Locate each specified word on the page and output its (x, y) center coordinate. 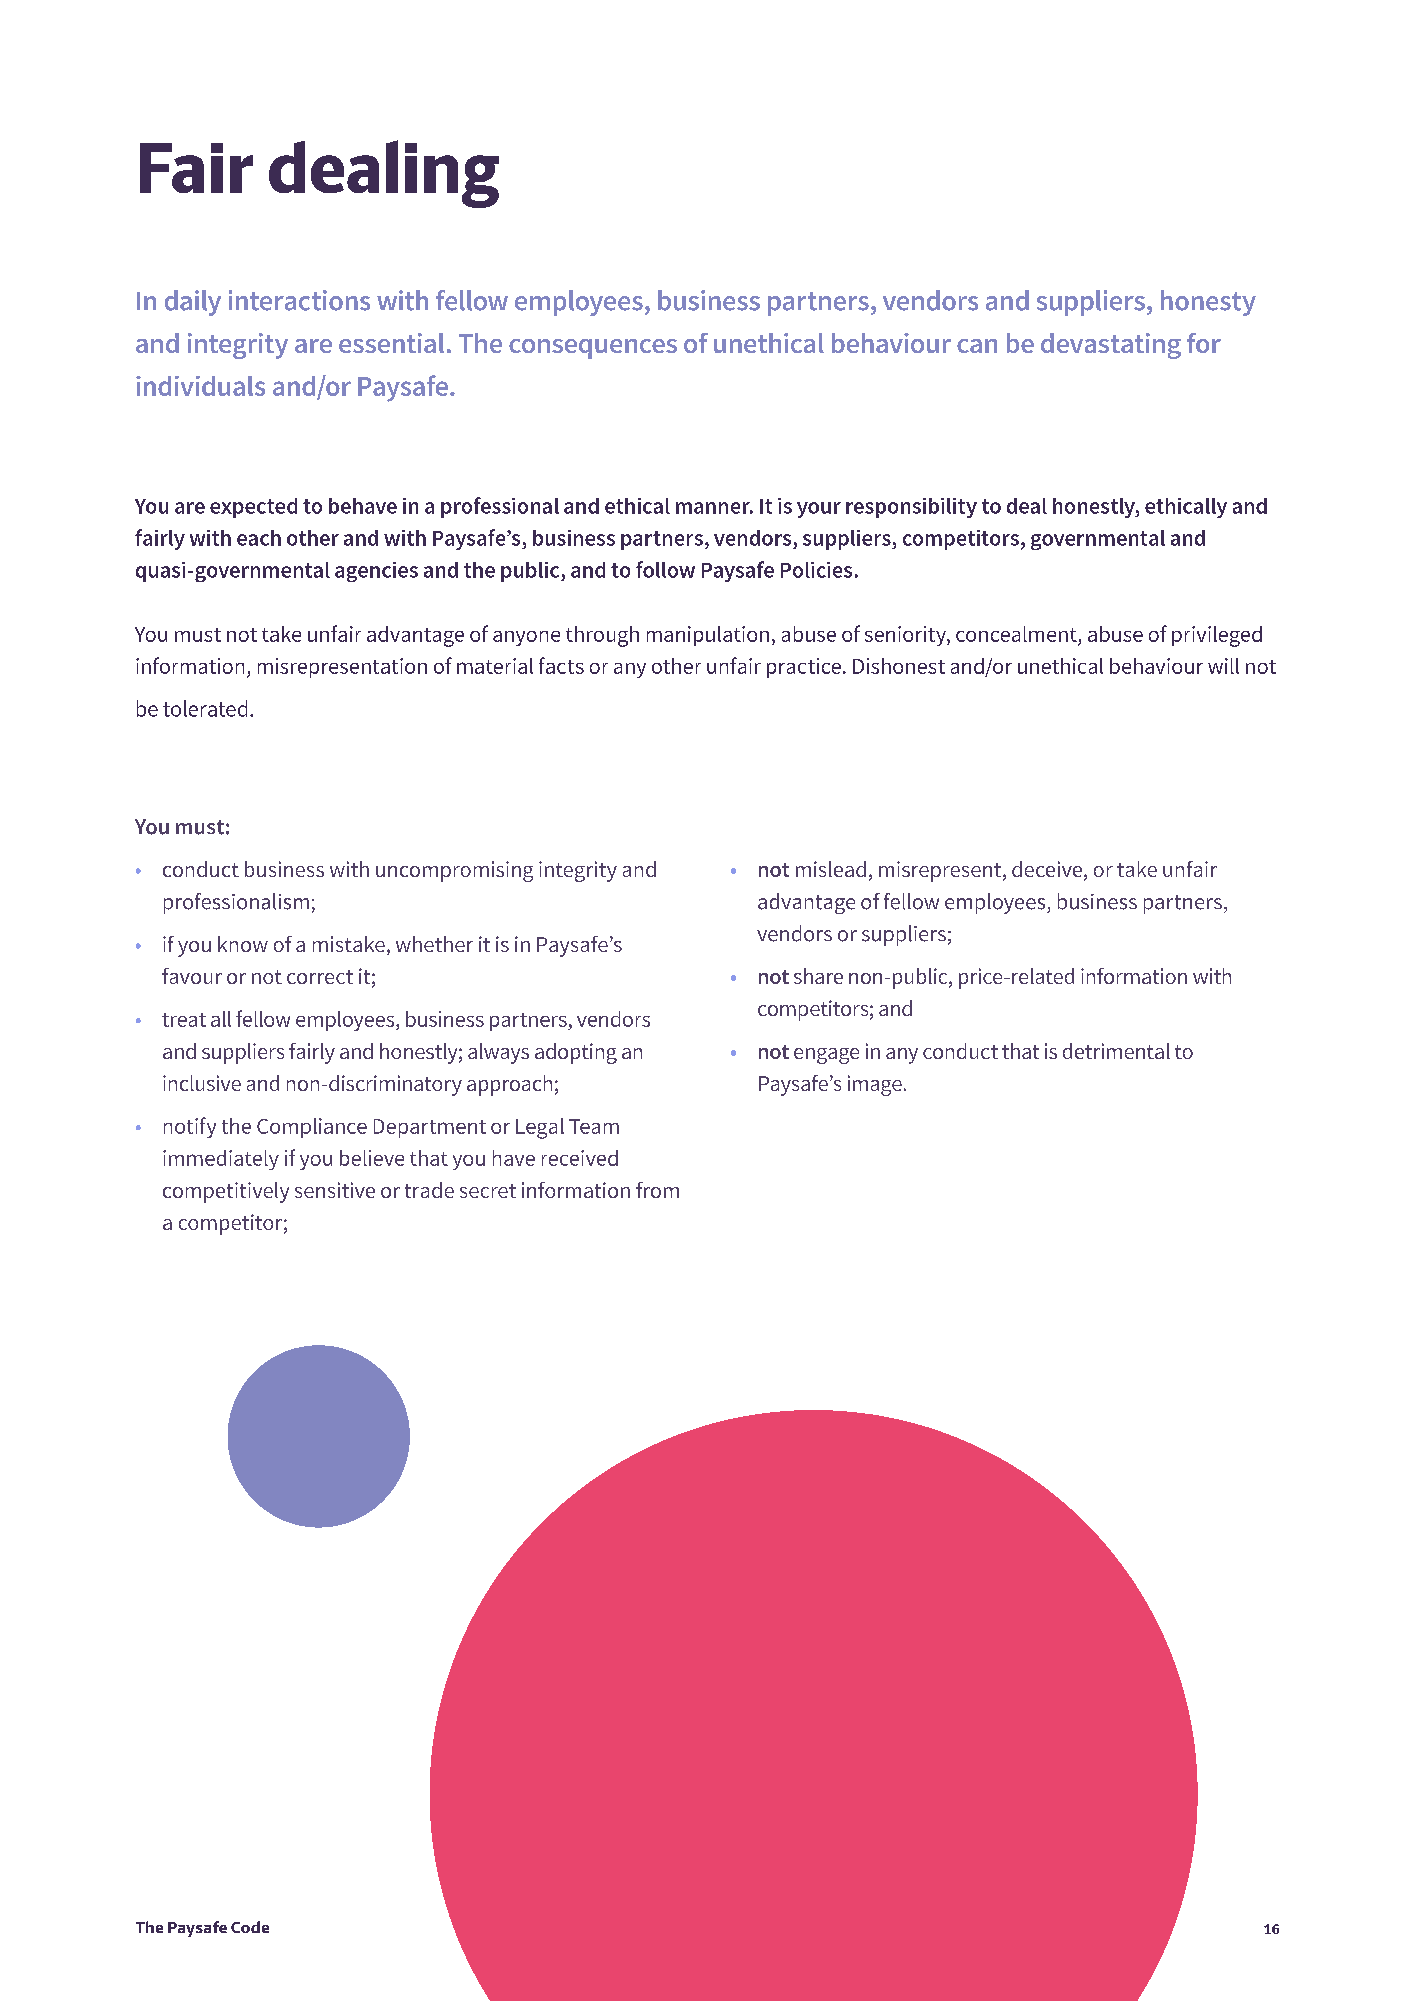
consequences (593, 349)
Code (250, 1927)
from (657, 1190)
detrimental (1116, 1051)
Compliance (312, 1128)
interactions (299, 300)
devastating (1111, 346)
